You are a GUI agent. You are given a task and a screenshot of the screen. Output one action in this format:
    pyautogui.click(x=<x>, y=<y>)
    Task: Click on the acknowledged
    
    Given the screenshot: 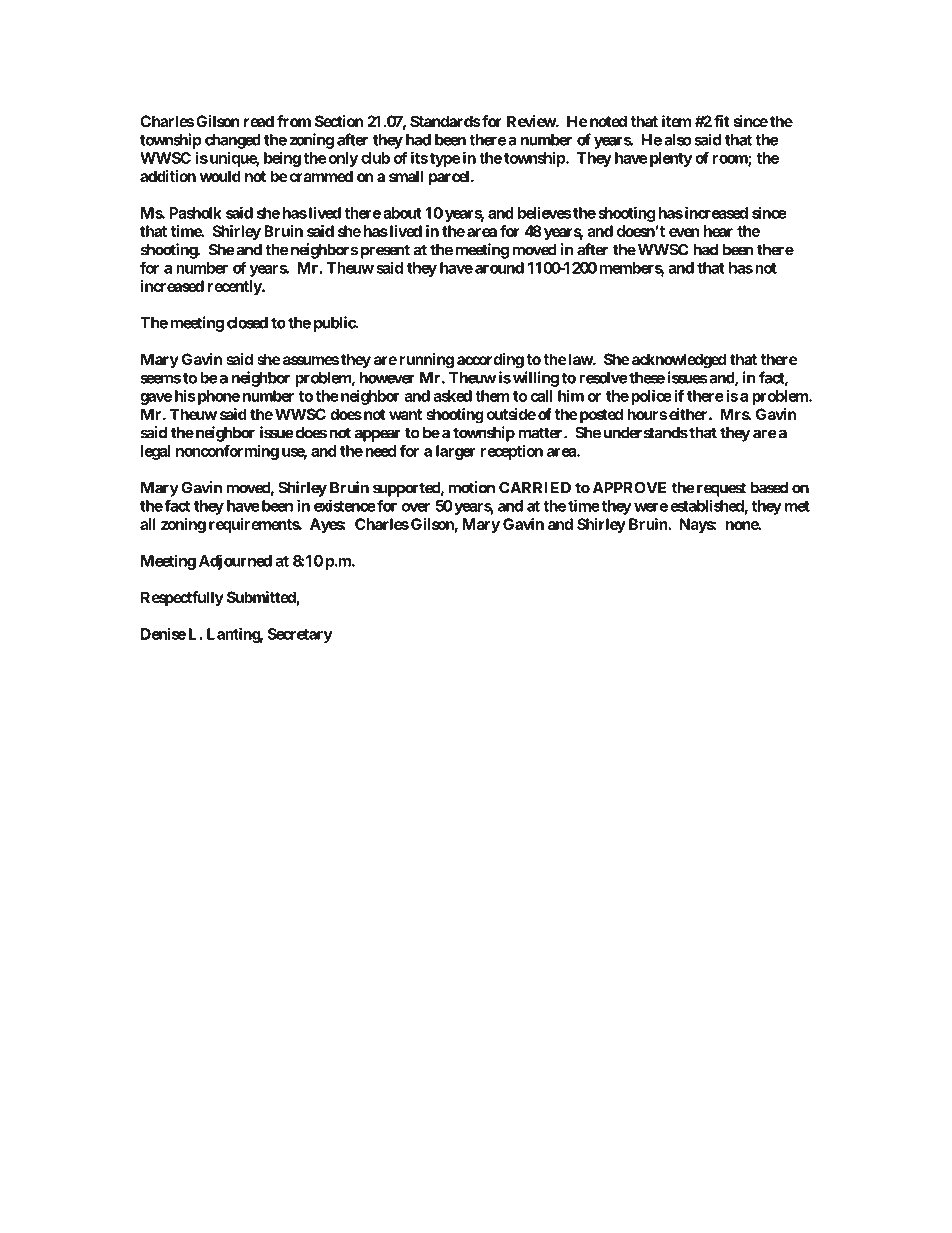 What is the action you would take?
    pyautogui.click(x=678, y=361)
